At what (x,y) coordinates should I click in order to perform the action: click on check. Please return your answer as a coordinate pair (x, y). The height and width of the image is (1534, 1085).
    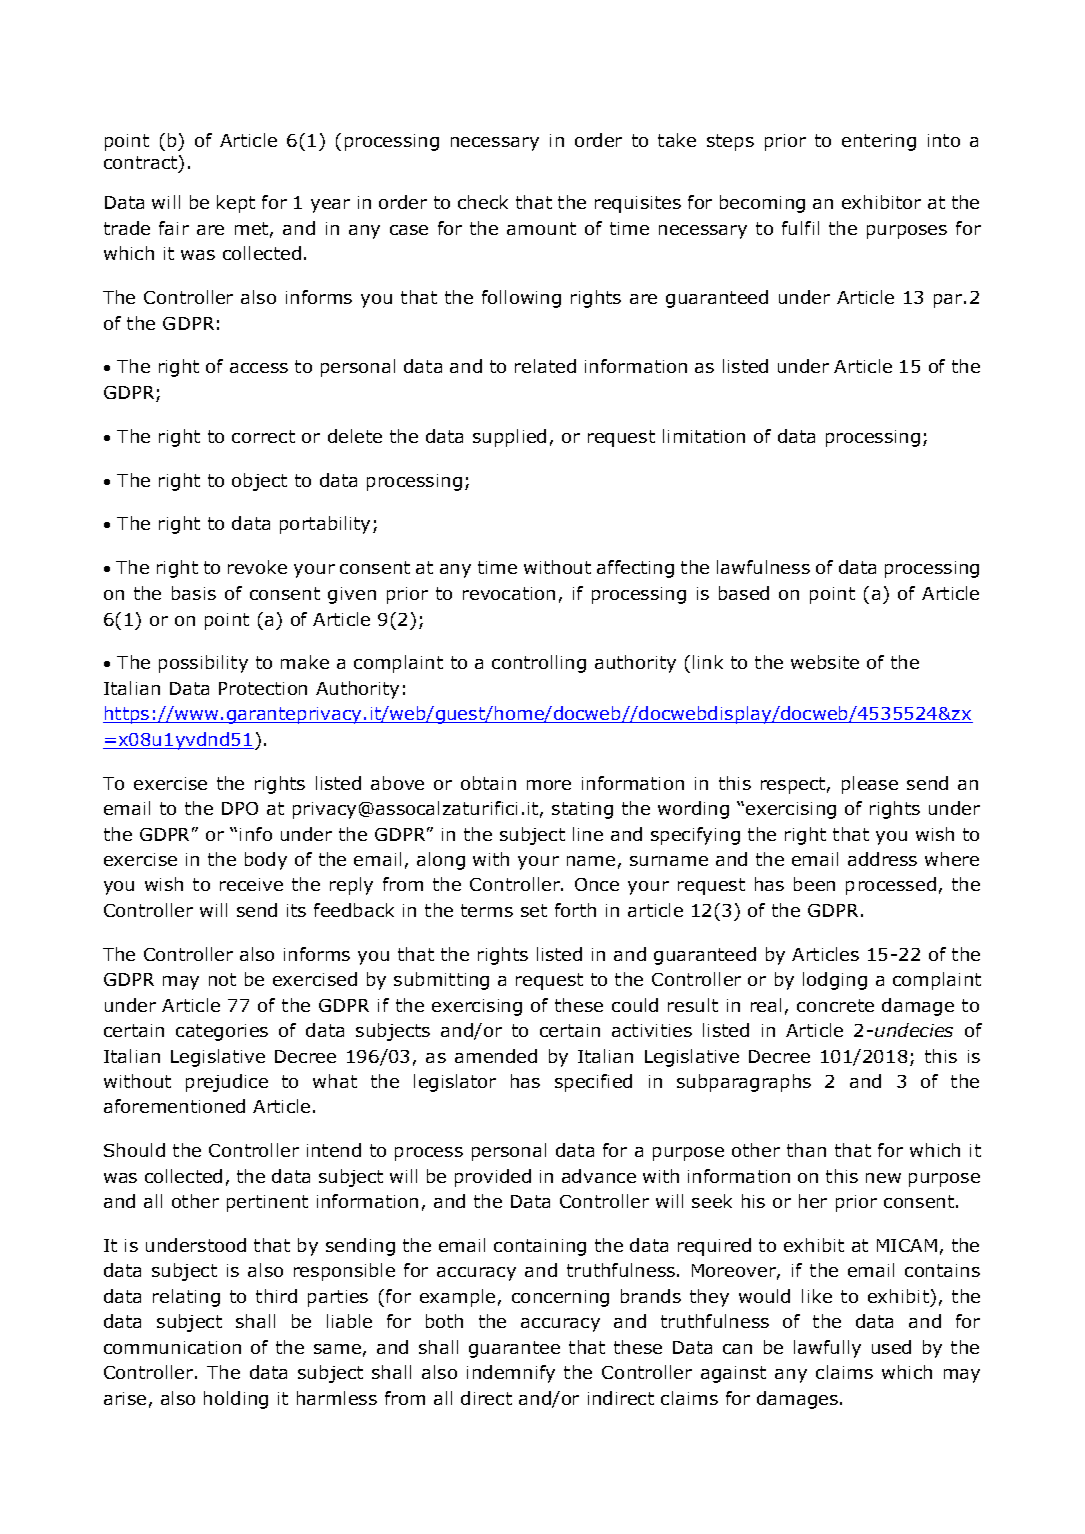
    Looking at the image, I should click on (483, 202).
